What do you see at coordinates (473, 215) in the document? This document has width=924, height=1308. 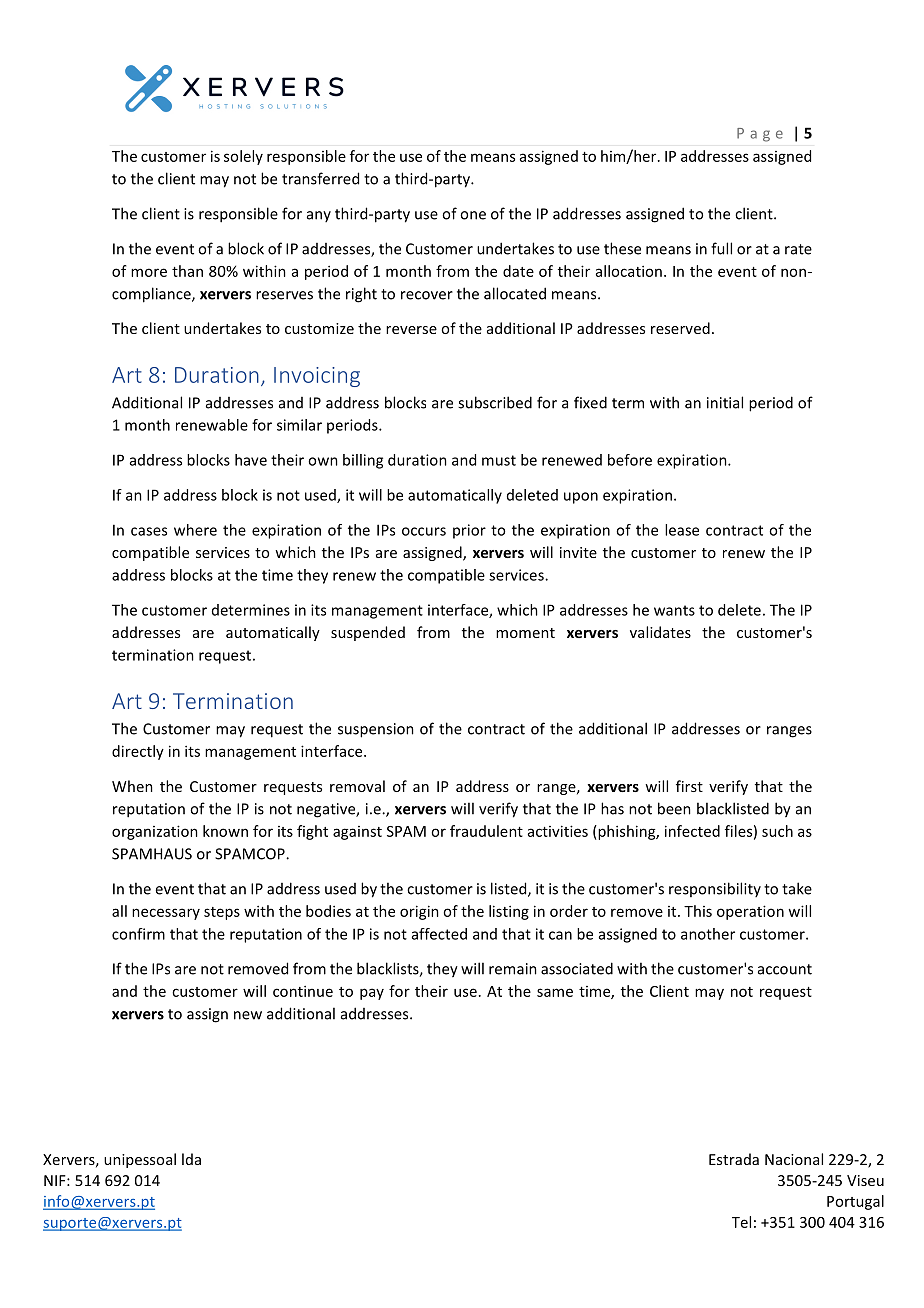 I see `one` at bounding box center [473, 215].
